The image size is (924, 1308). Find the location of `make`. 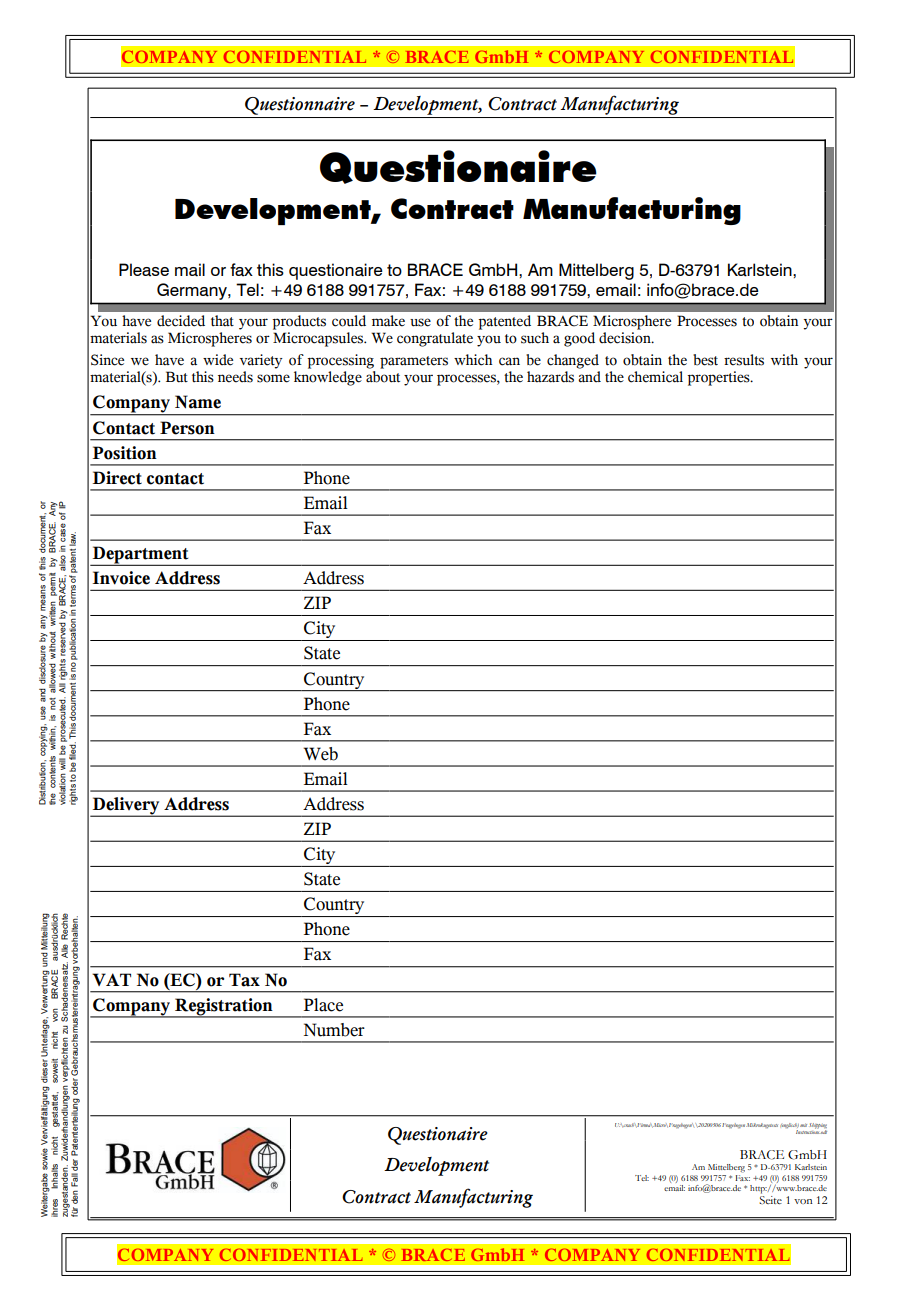

make is located at coordinates (388, 321).
